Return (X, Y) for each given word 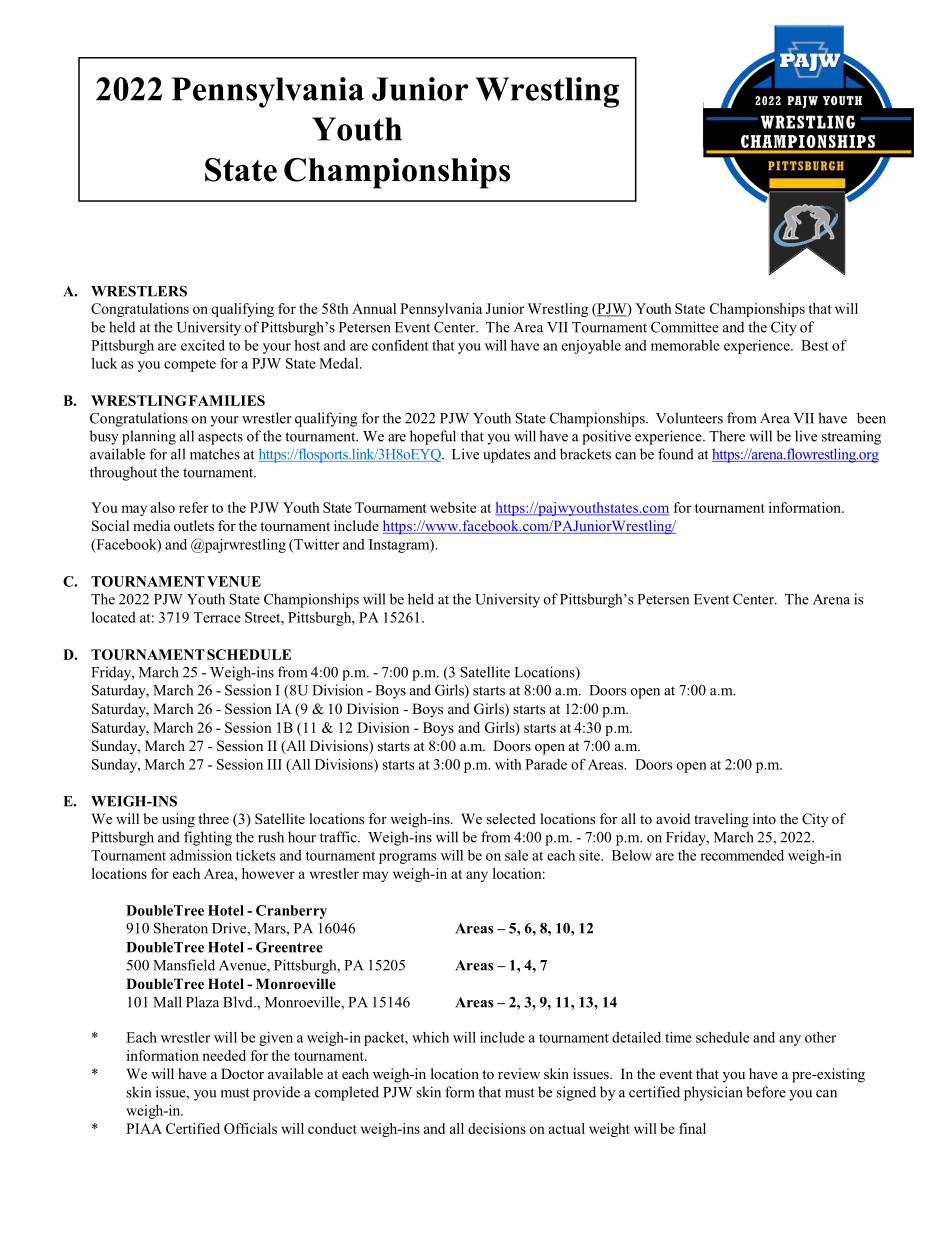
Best (815, 345)
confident (400, 345)
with (508, 764)
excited (203, 345)
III (274, 764)
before (766, 1092)
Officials (250, 1128)
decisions (497, 1128)
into (764, 818)
